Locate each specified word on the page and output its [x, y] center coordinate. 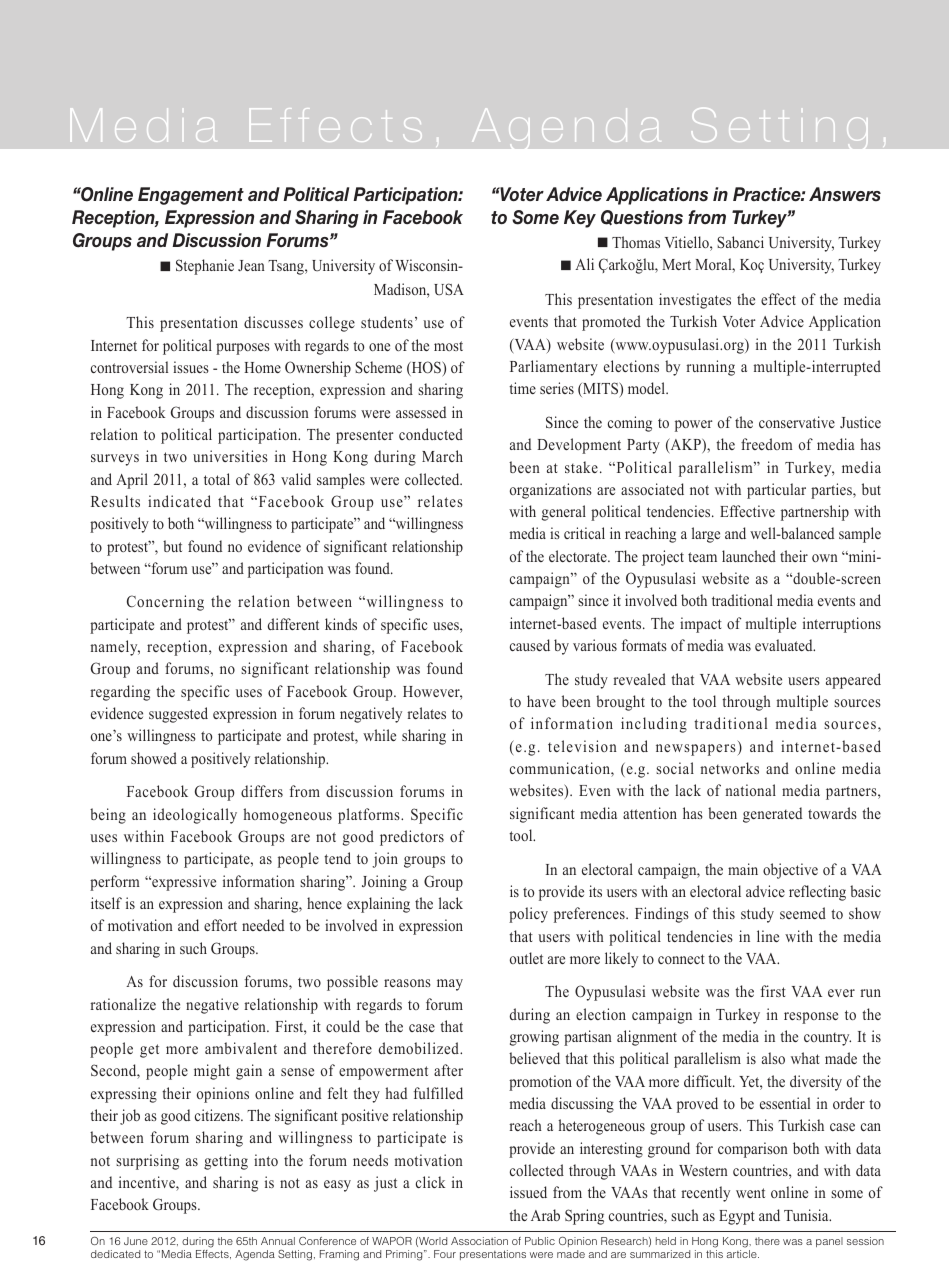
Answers [845, 194]
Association [479, 1241]
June [136, 1241]
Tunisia [807, 1215]
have [541, 701]
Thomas [636, 242]
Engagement [191, 196]
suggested [178, 715]
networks [729, 768]
